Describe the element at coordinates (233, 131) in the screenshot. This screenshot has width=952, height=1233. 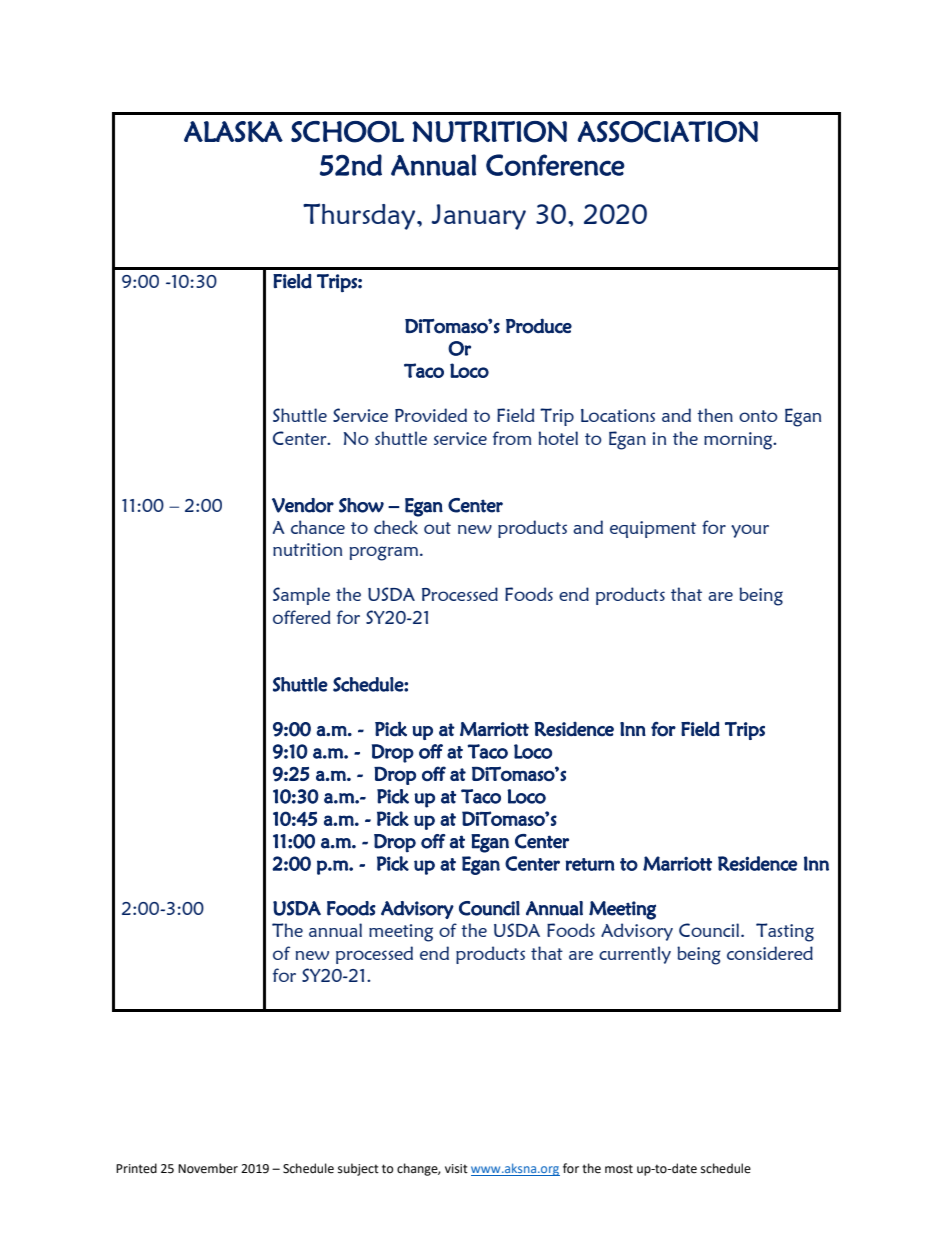
I see `ALASKA` at that location.
